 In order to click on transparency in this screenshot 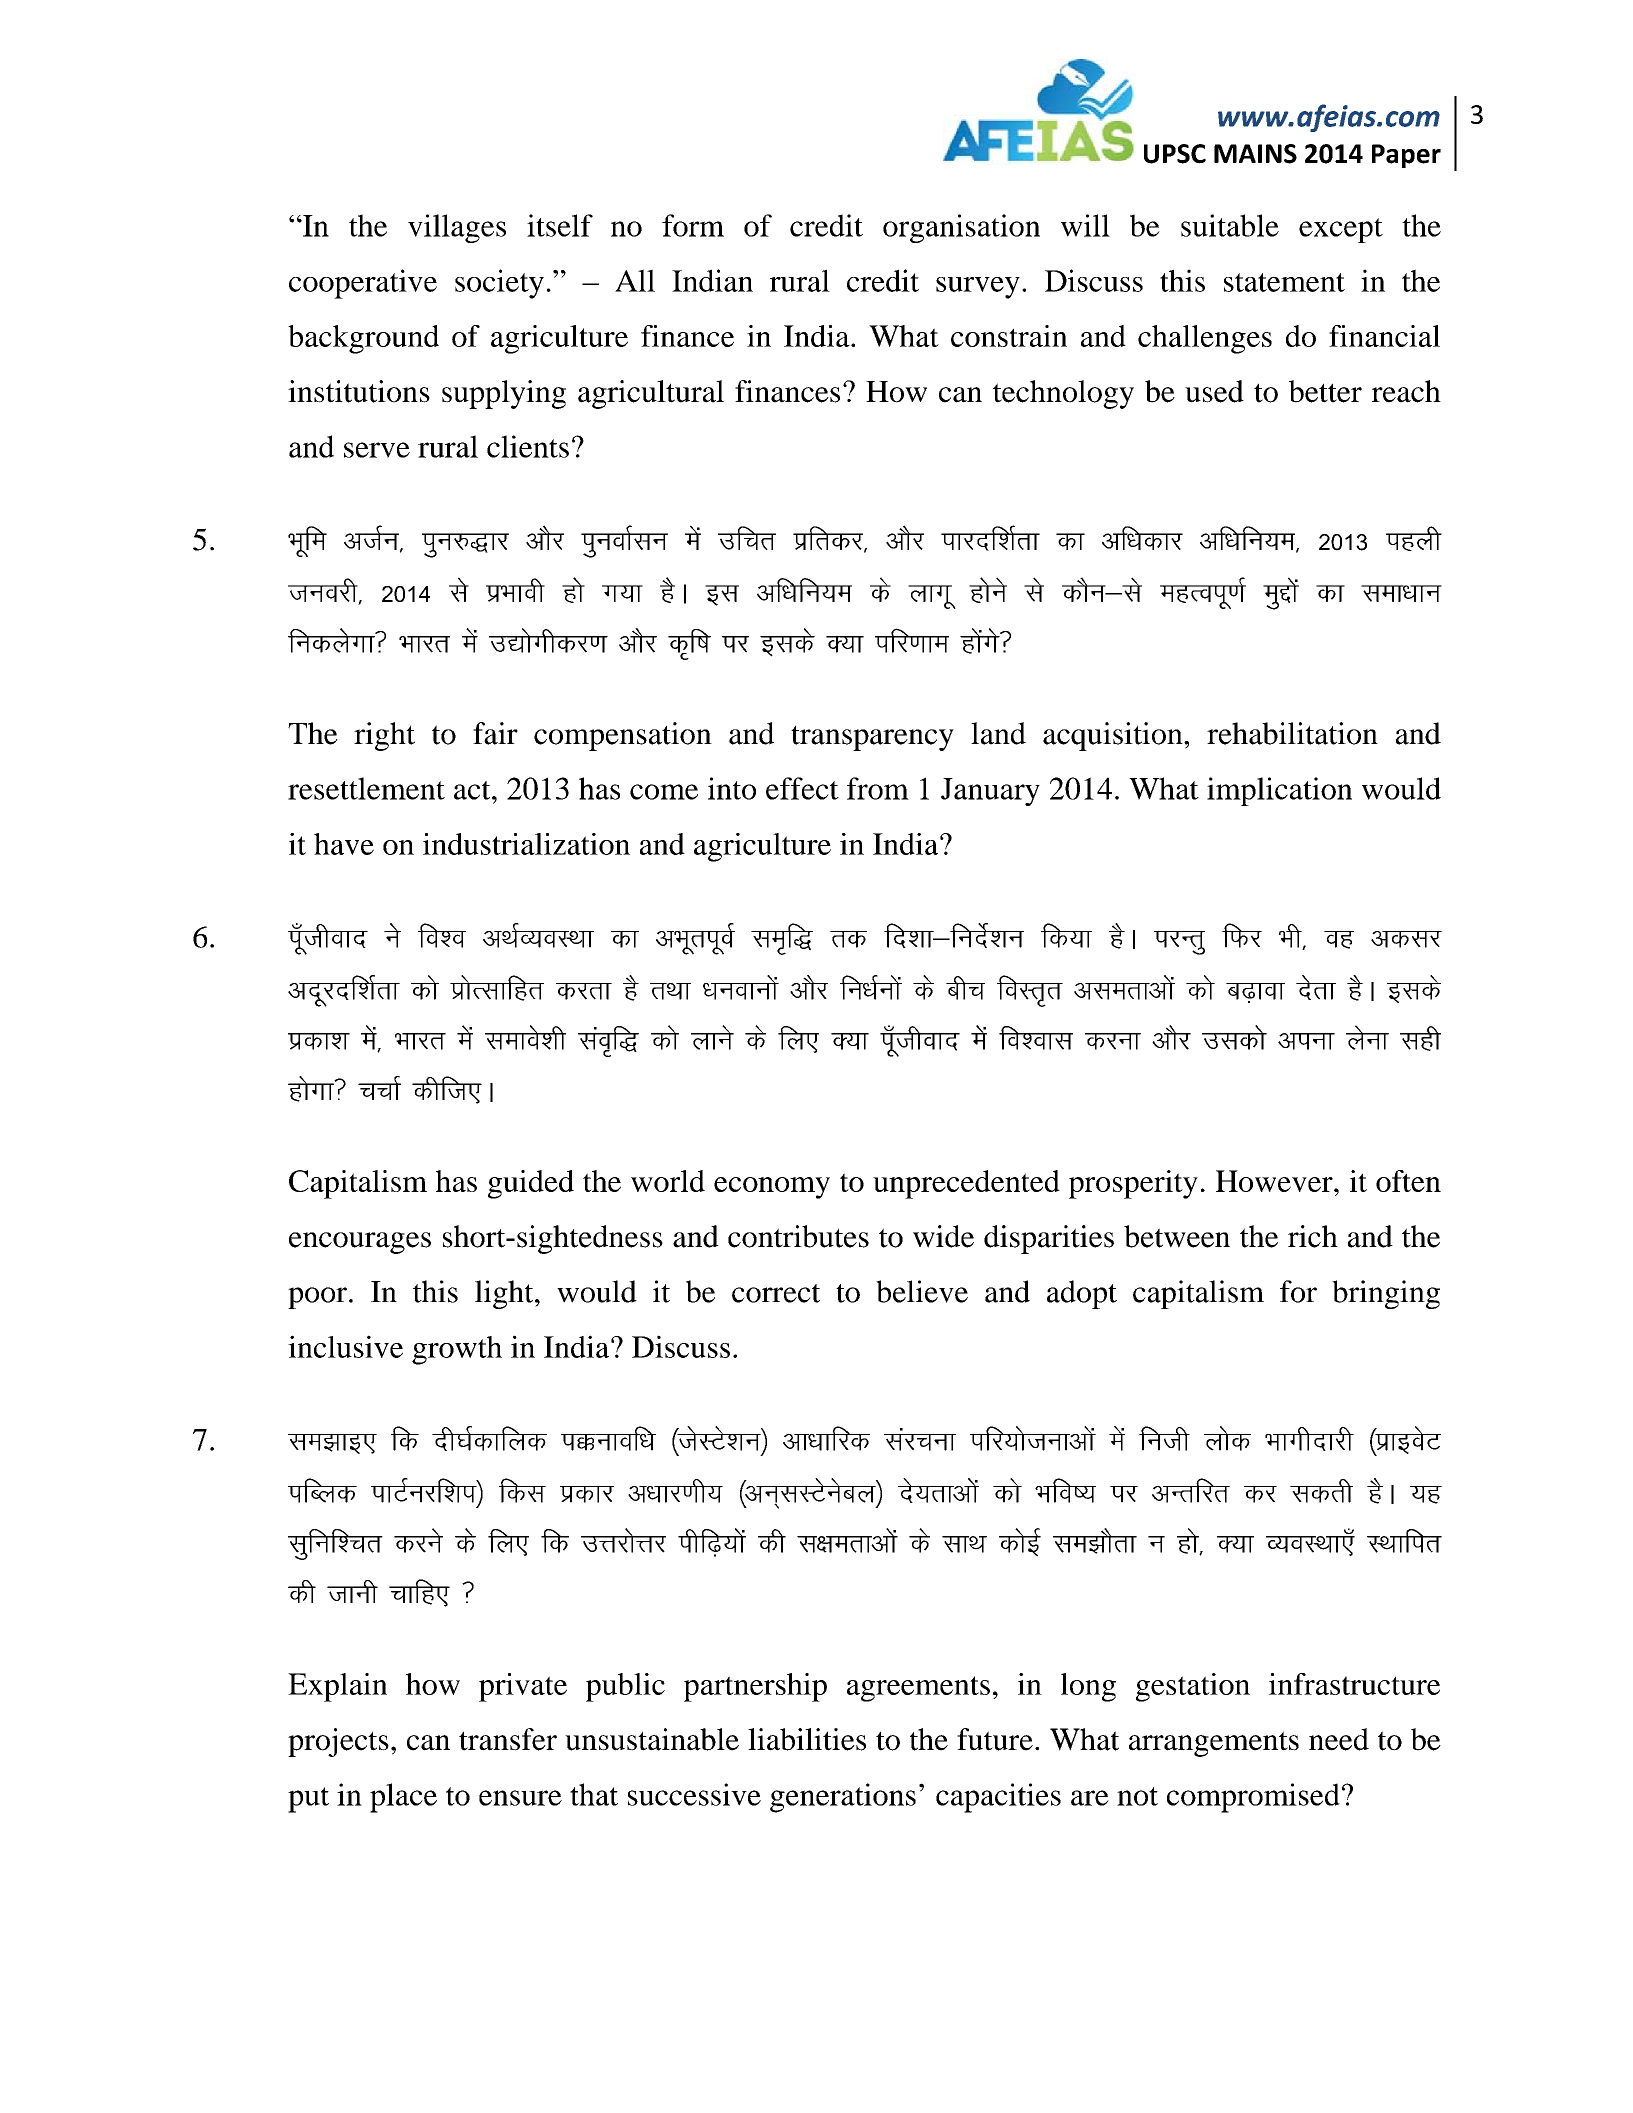, I will do `click(872, 738)`.
